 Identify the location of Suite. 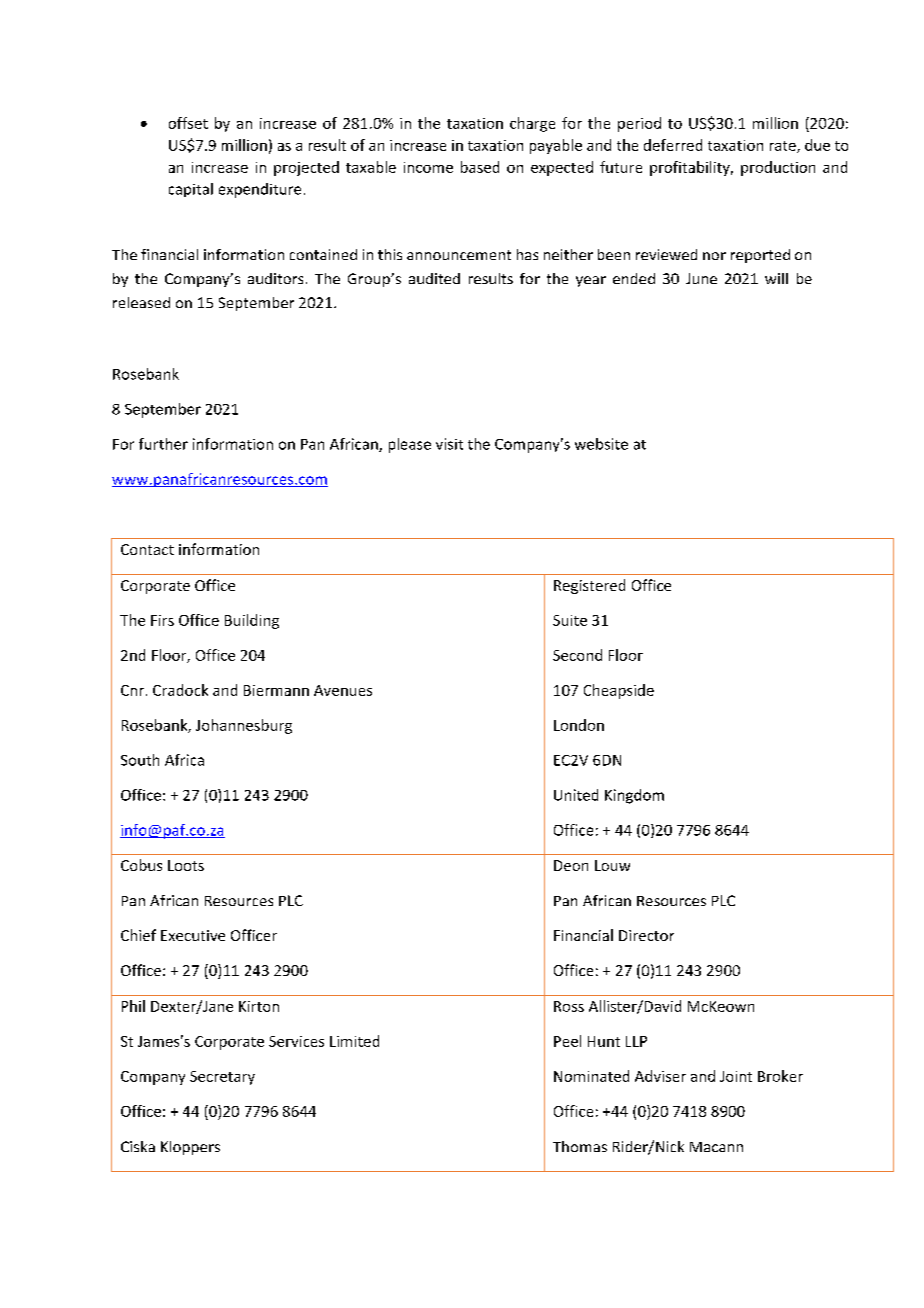
(570, 620).
